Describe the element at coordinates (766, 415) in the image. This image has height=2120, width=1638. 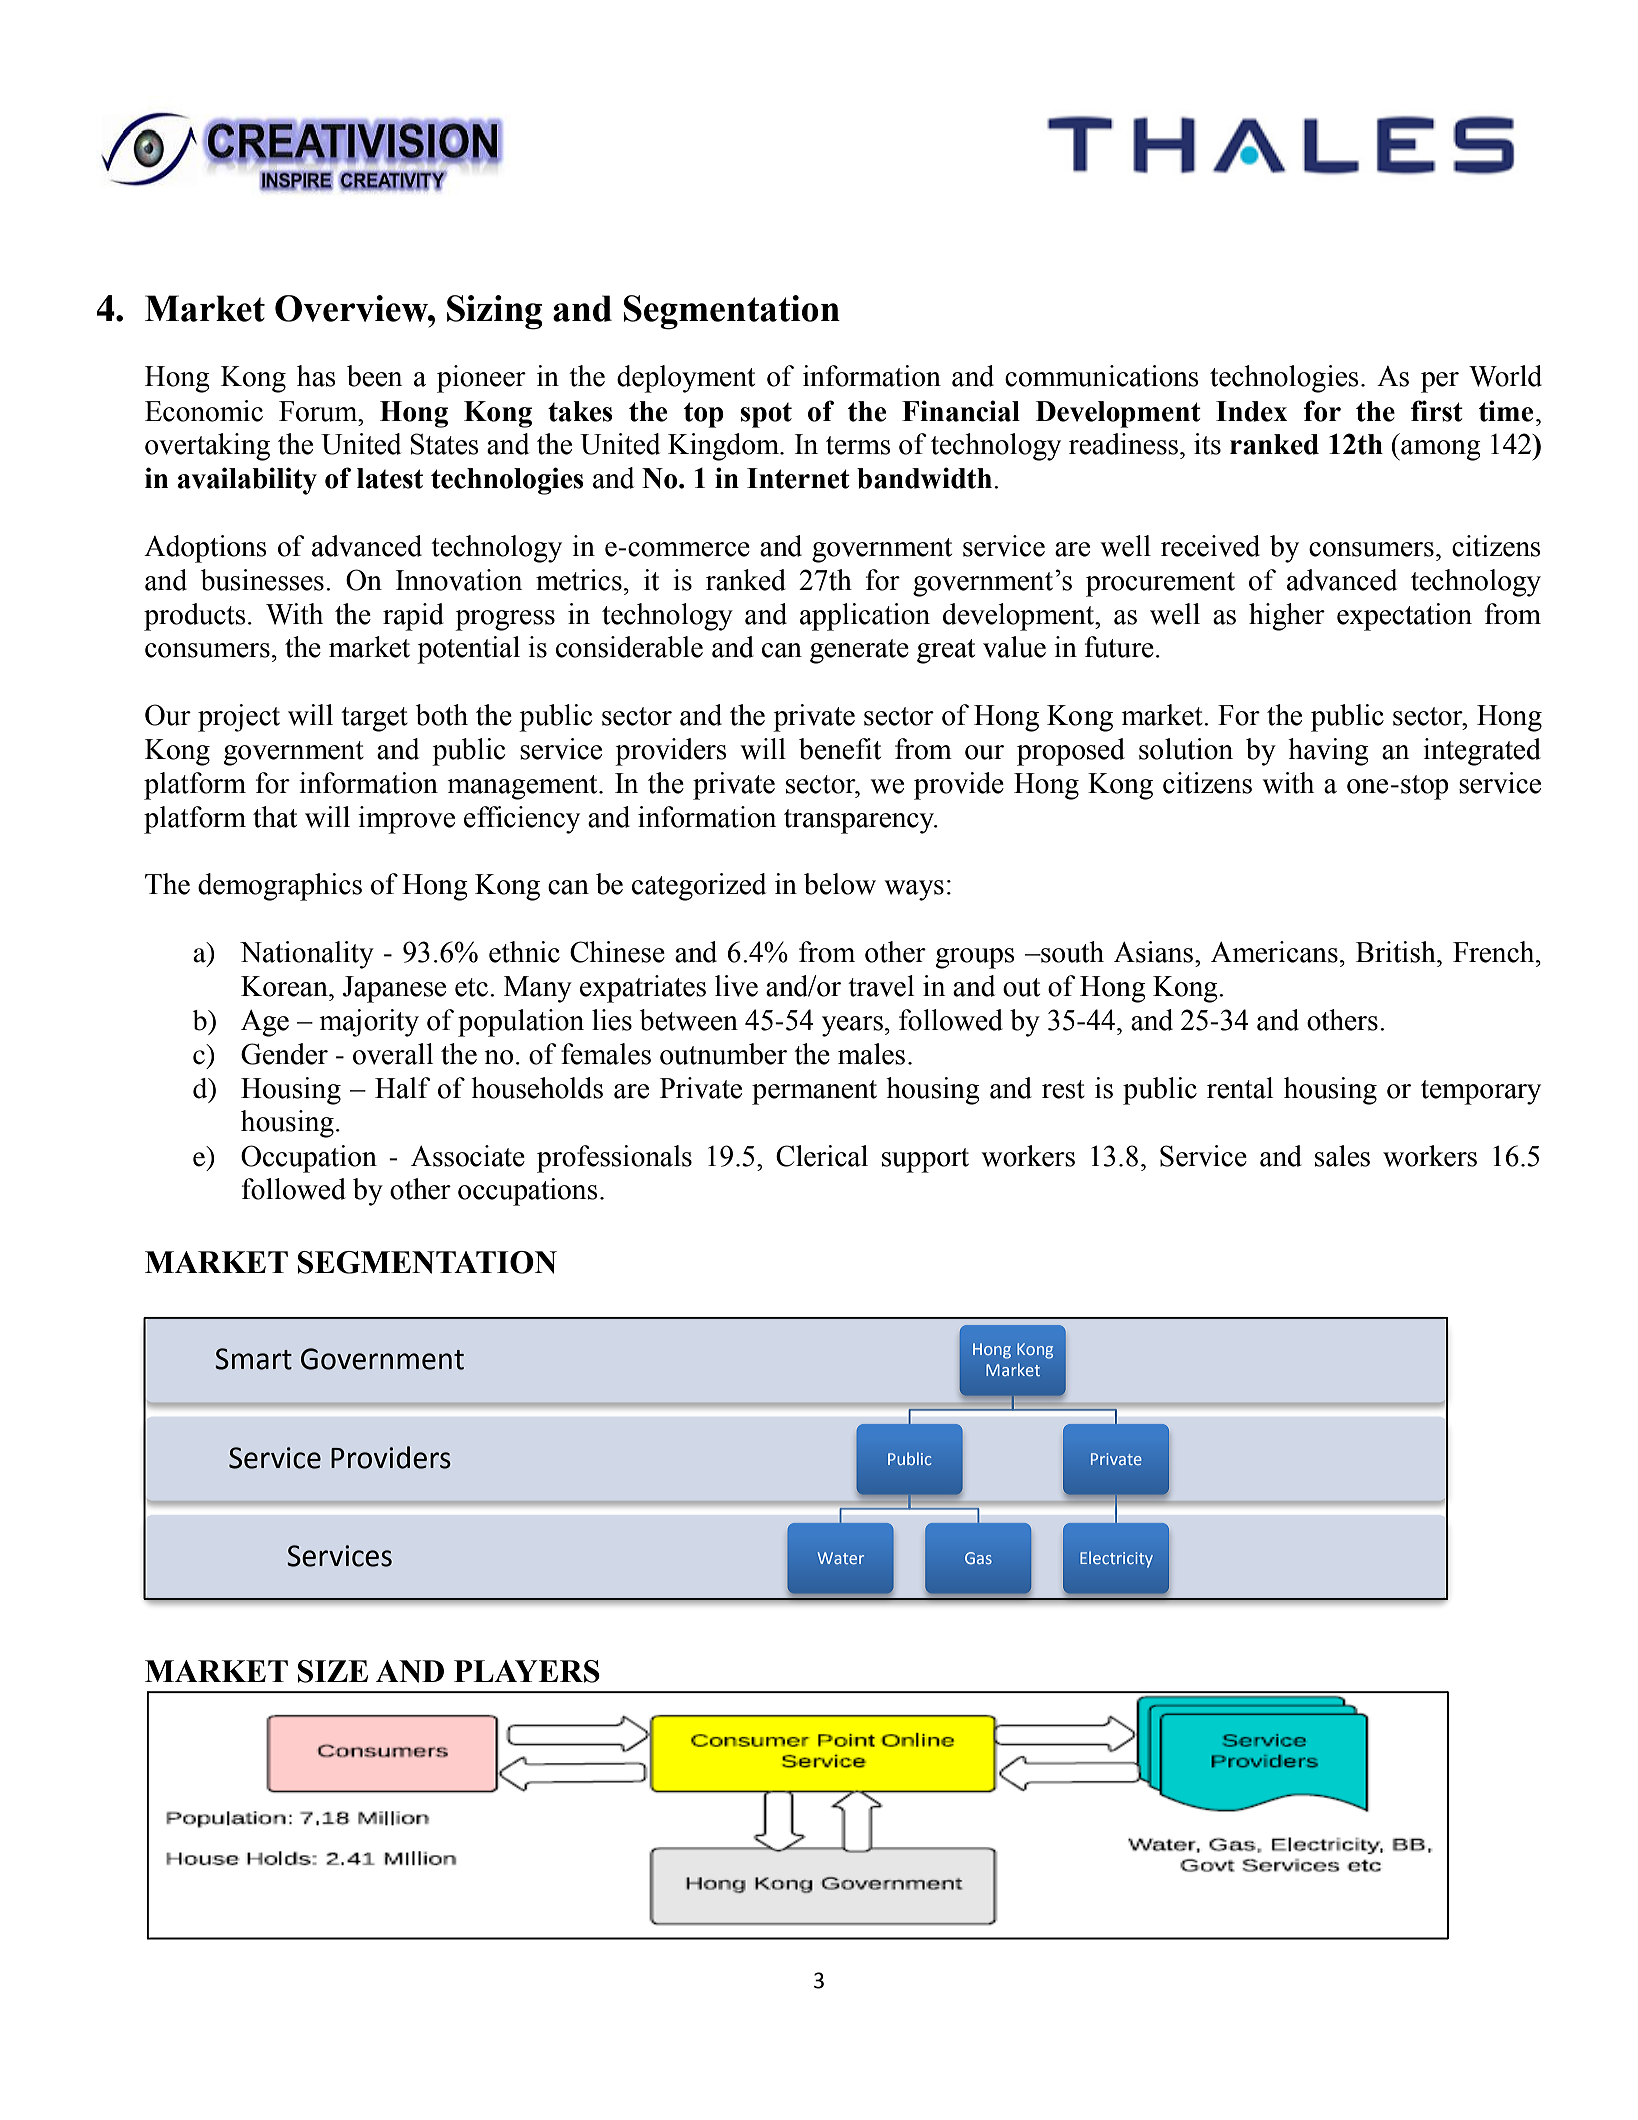
I see `spot` at that location.
